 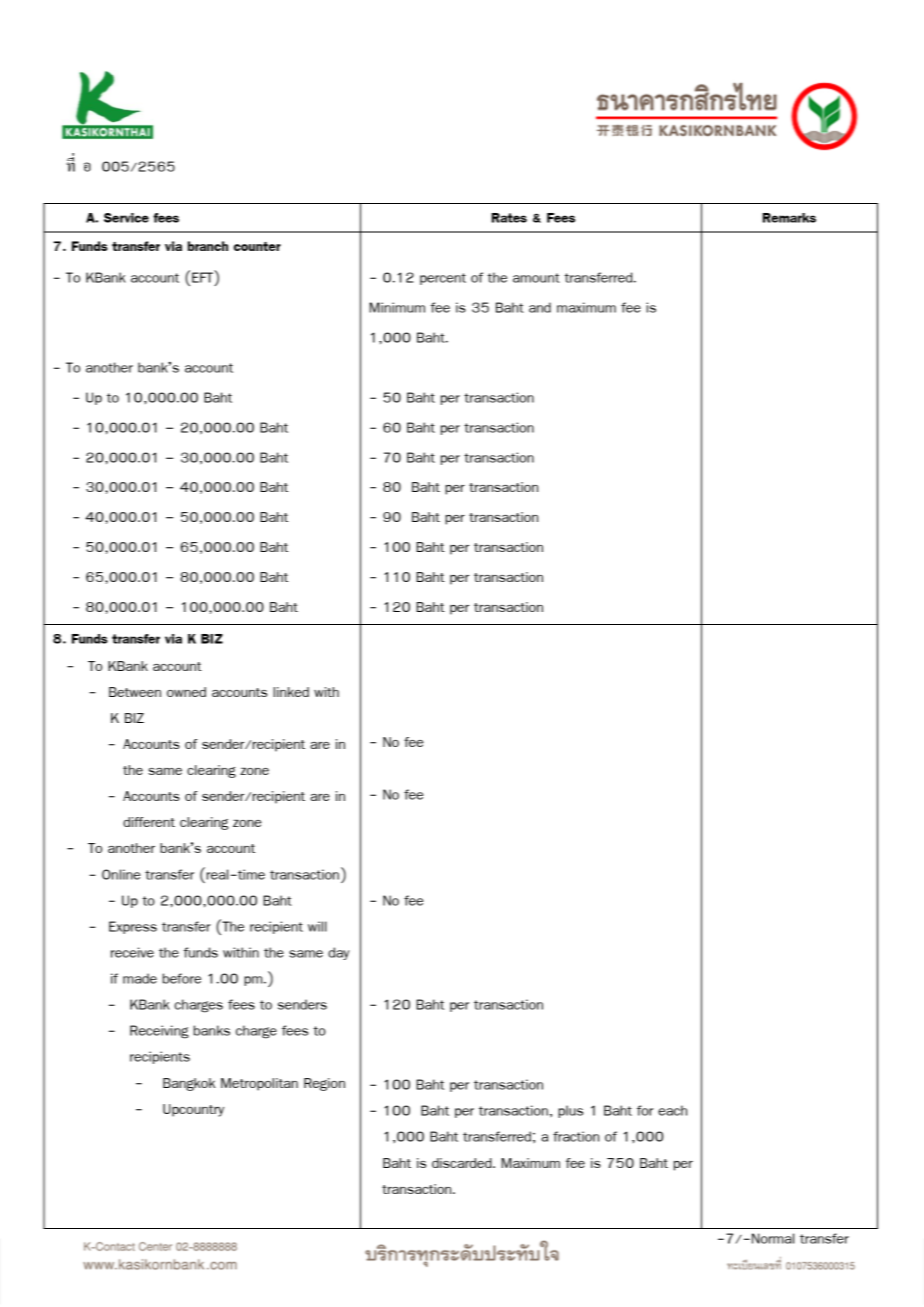 I want to click on and, so click(x=540, y=307).
